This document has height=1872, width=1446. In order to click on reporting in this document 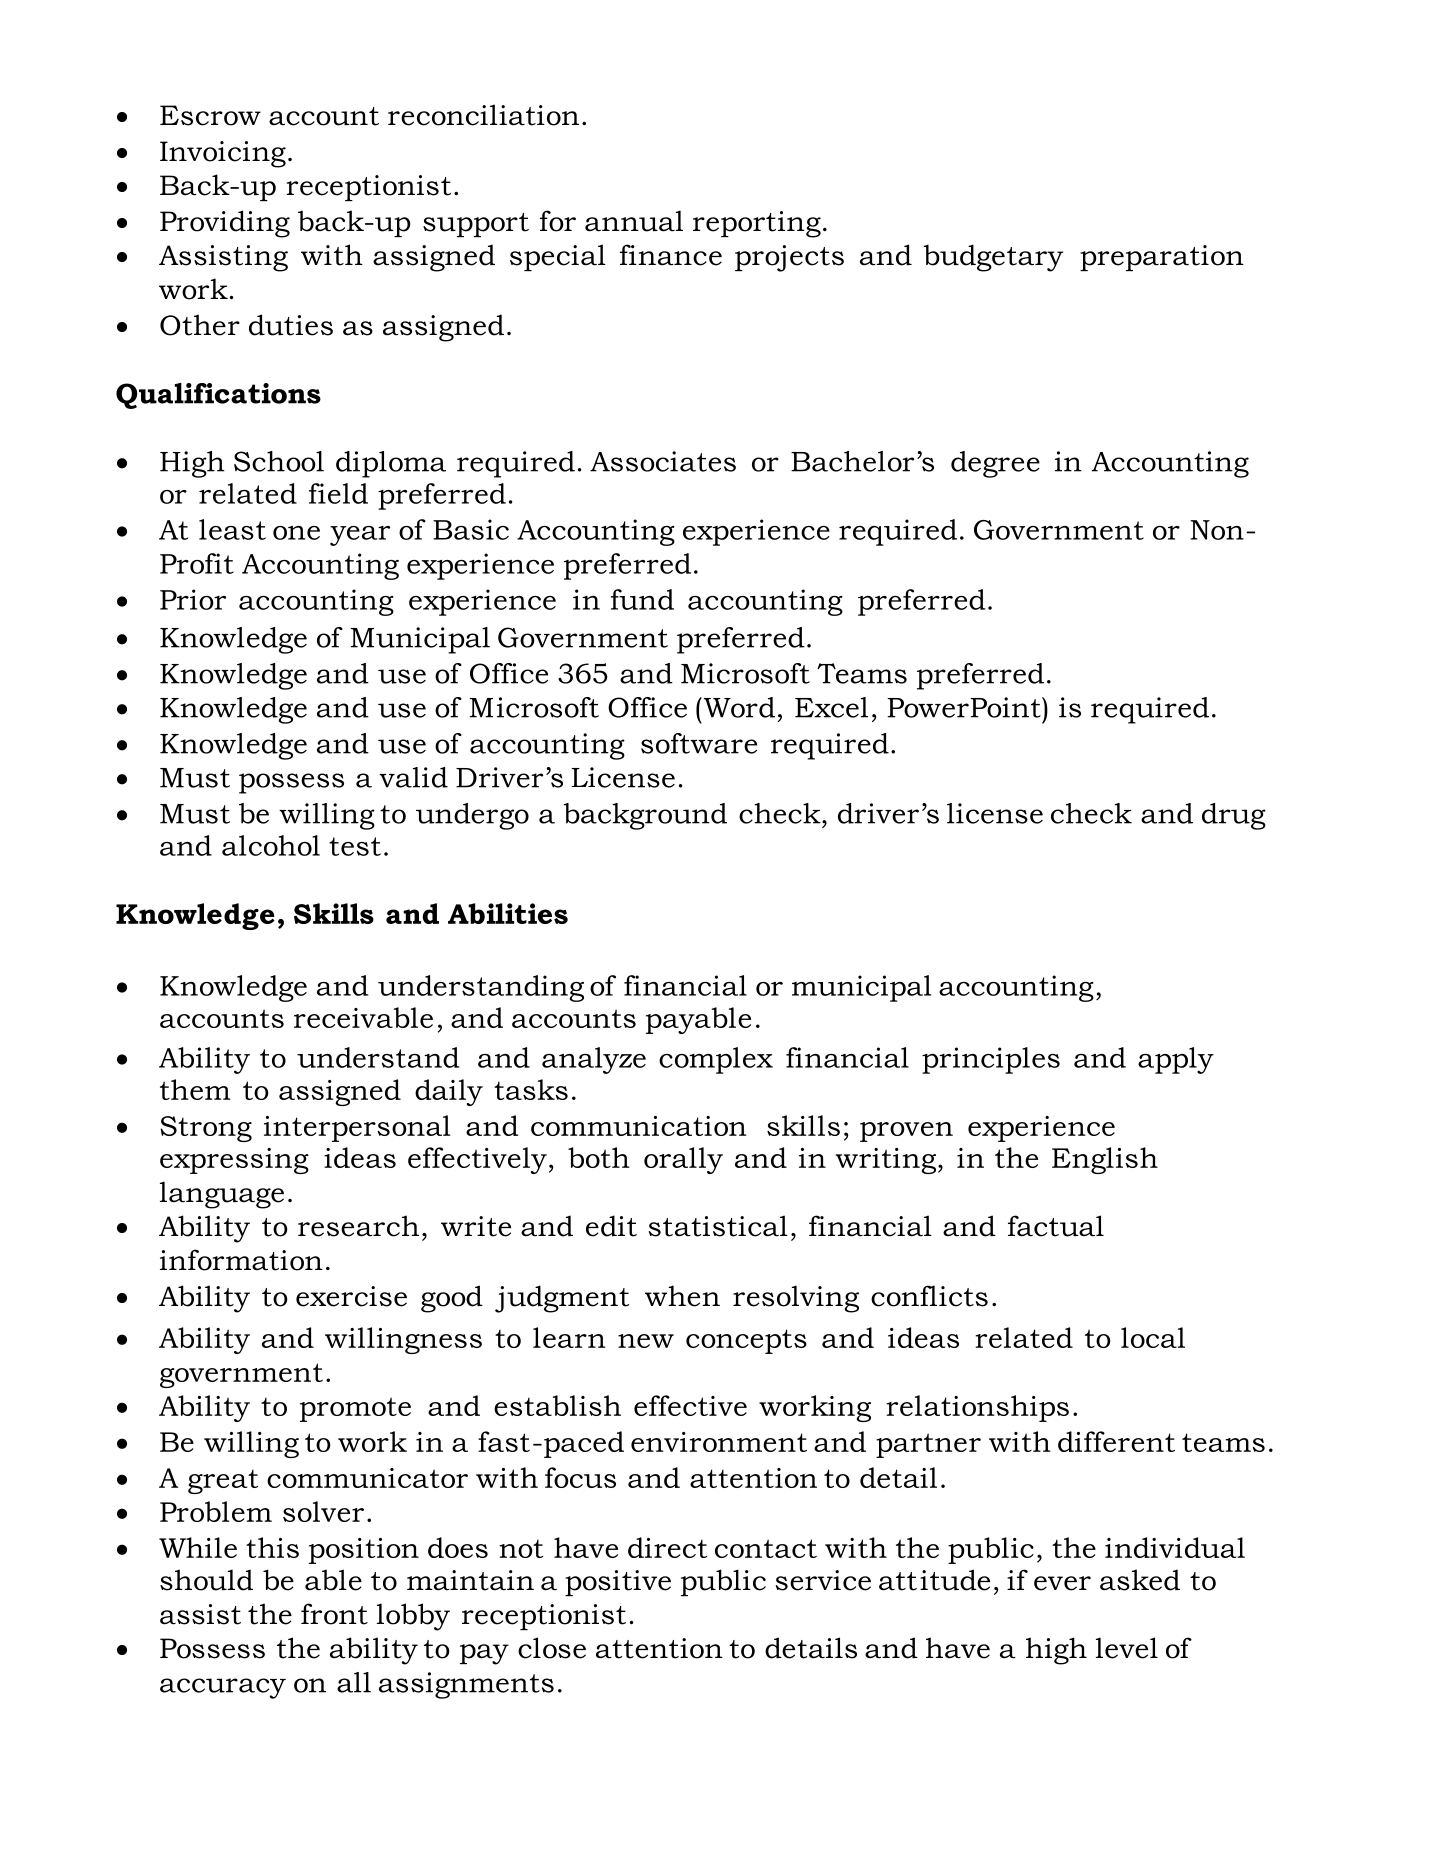, I will do `click(757, 224)`.
